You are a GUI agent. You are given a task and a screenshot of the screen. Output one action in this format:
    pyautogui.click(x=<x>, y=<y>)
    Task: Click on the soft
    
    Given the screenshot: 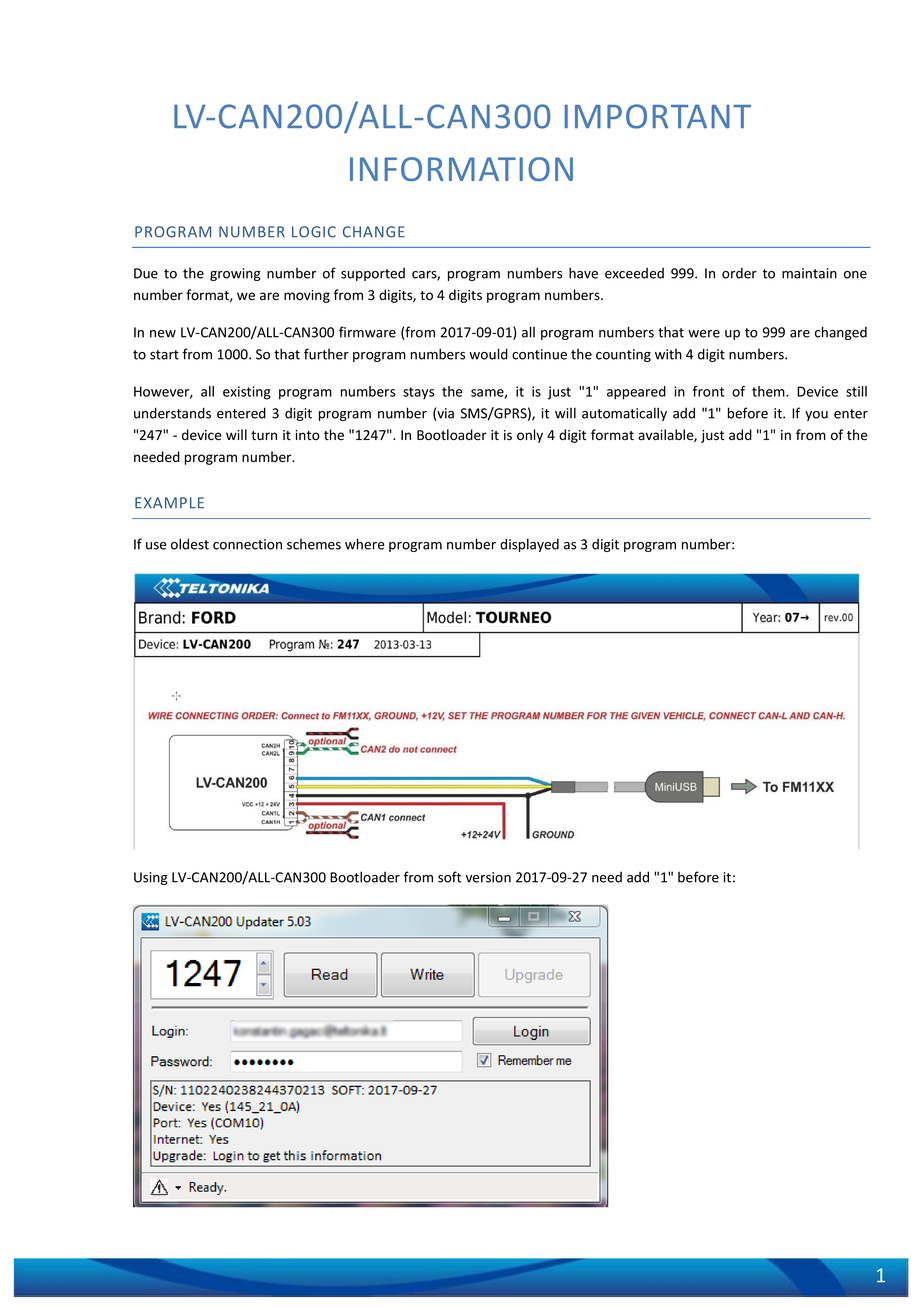 What is the action you would take?
    pyautogui.click(x=449, y=877)
